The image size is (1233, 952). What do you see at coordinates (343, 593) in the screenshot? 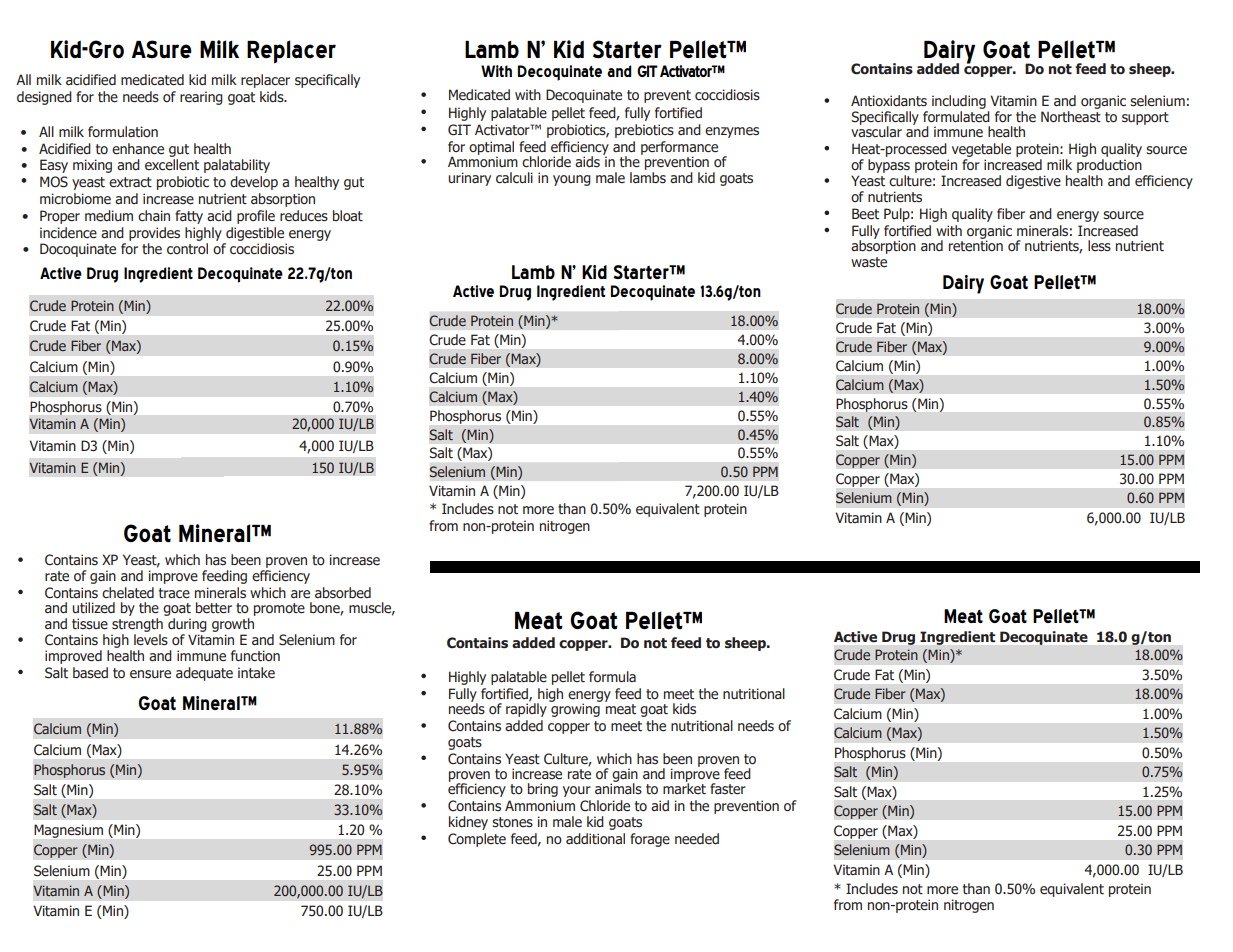
I see `absorbed` at bounding box center [343, 593].
